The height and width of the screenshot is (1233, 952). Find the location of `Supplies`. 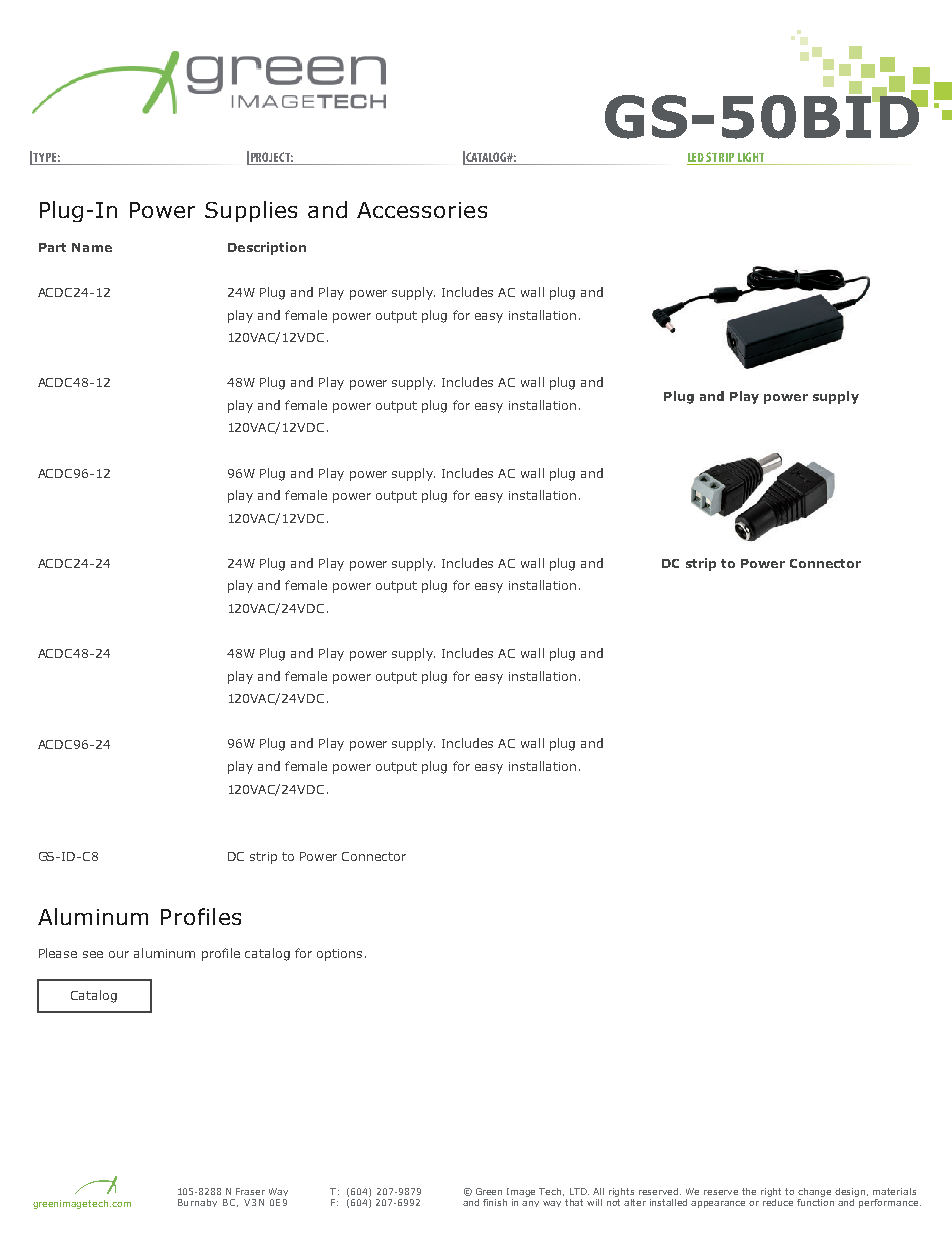

Supplies is located at coordinates (251, 211).
